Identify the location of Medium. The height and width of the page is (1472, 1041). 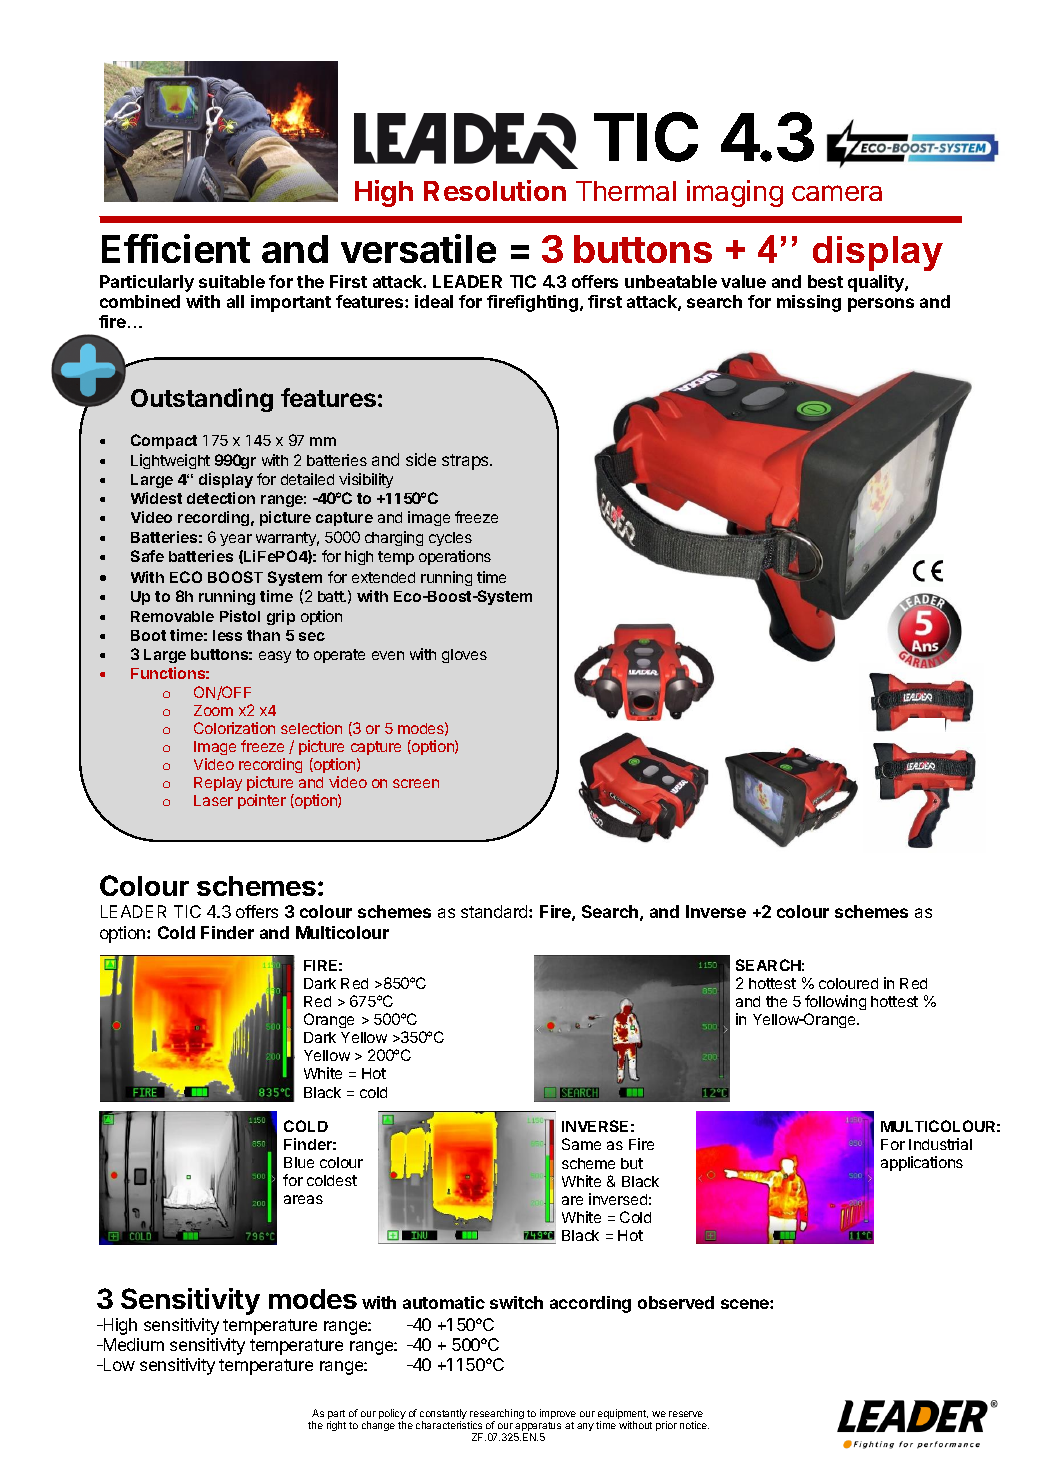
(132, 1344).
